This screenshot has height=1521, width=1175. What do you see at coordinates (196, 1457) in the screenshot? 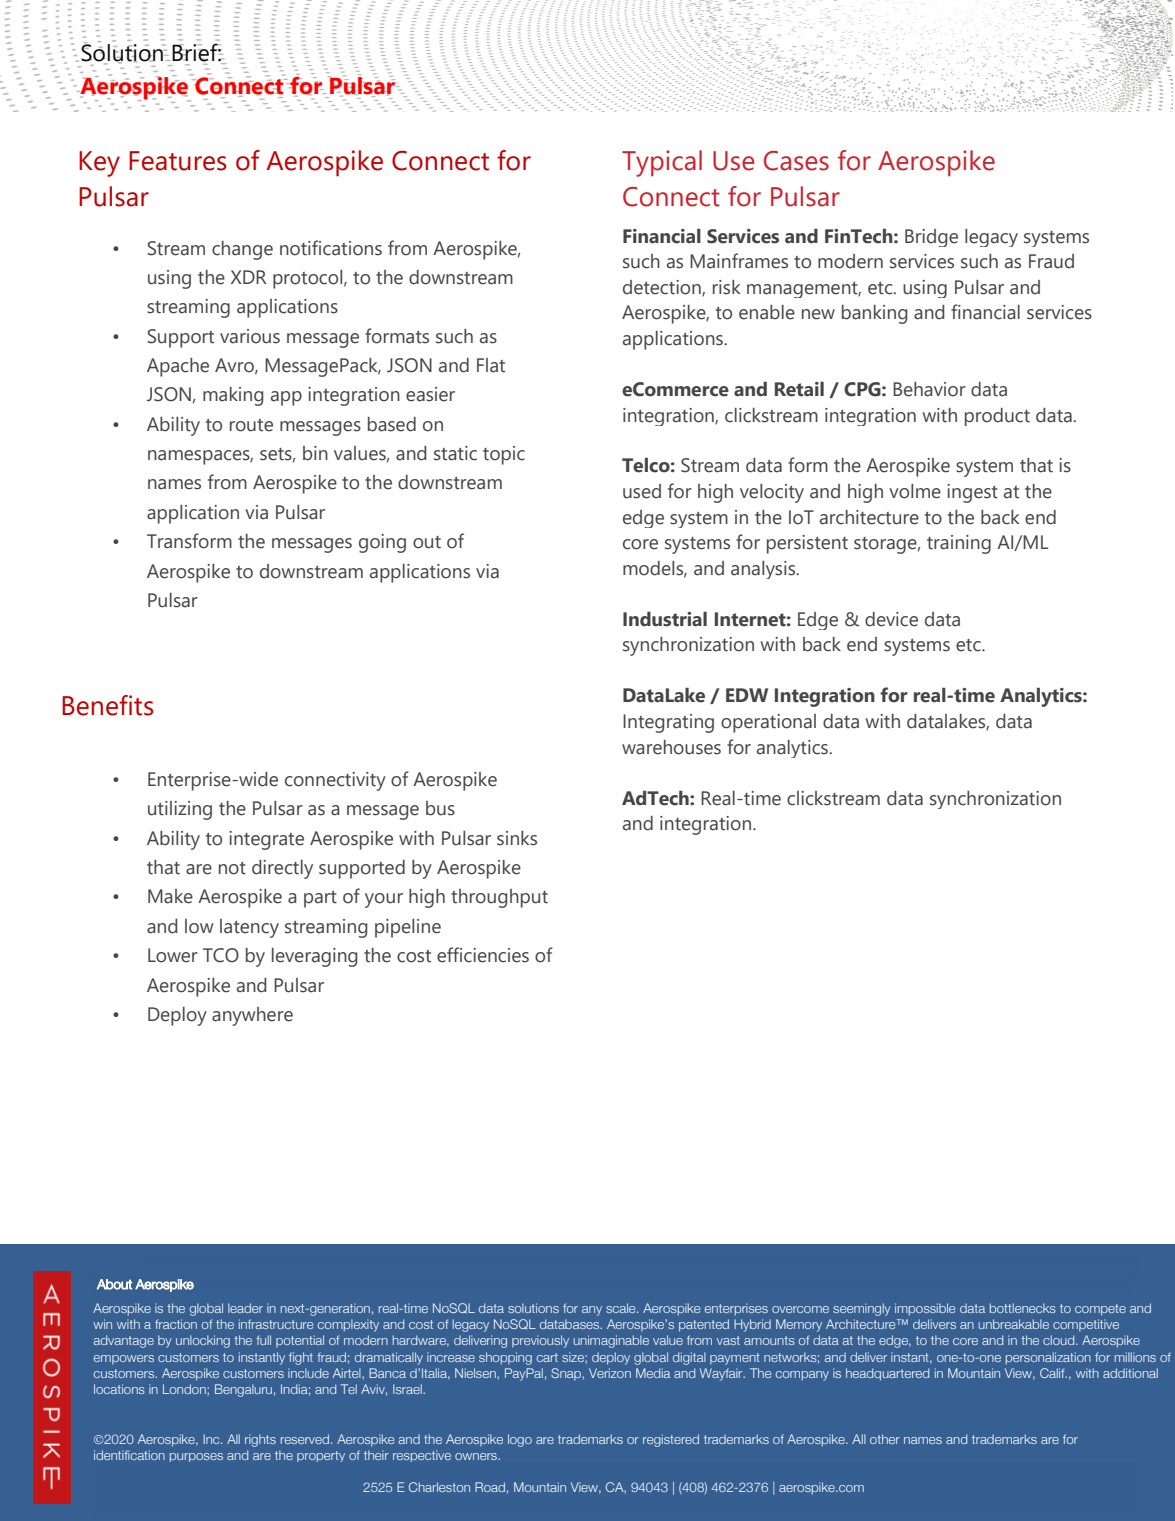
I see `purposes` at bounding box center [196, 1457].
